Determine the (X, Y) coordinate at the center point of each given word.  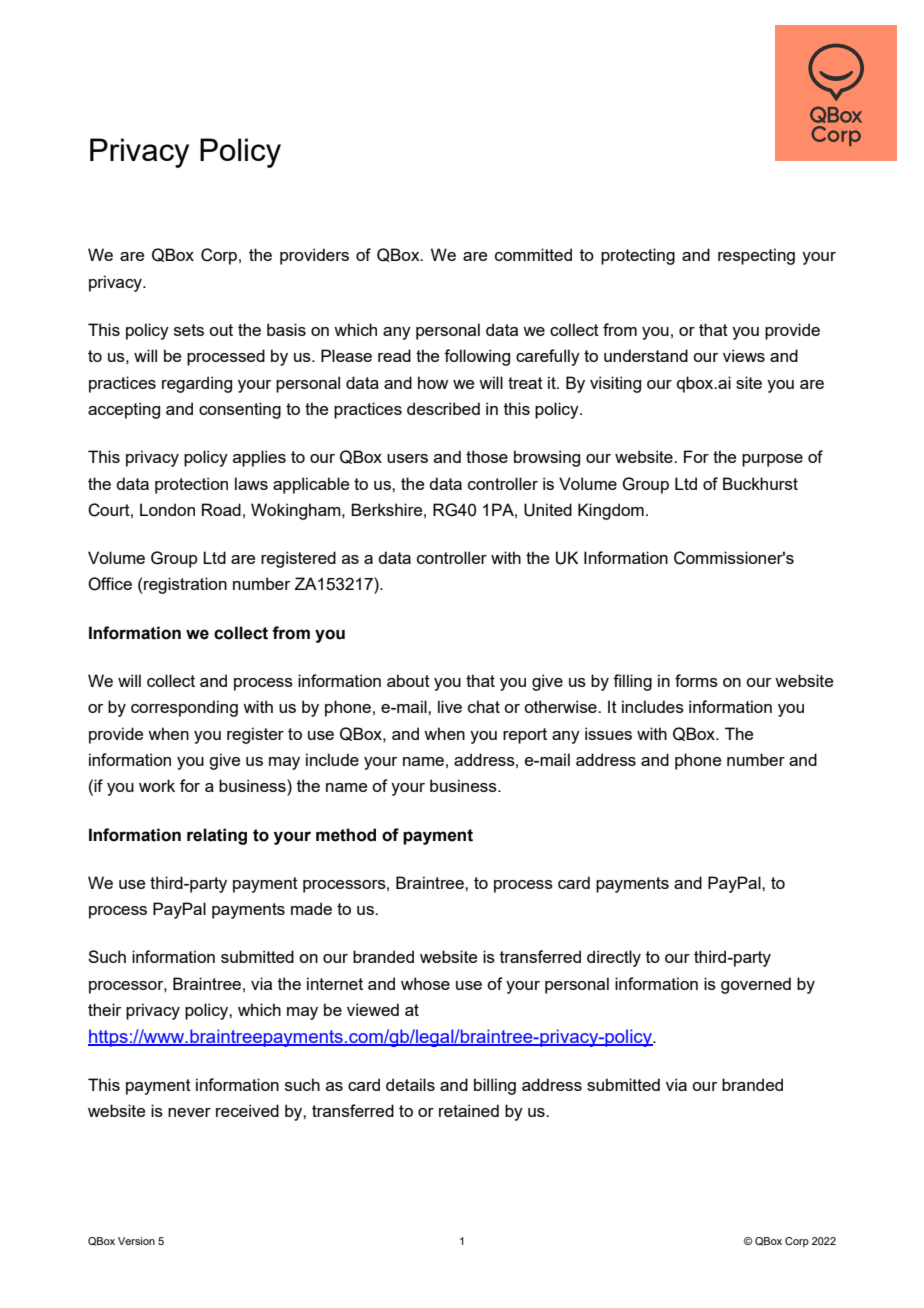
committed (533, 254)
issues (608, 733)
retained (469, 1110)
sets (189, 330)
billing (495, 1086)
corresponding (184, 708)
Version (136, 1241)
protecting (638, 256)
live (450, 706)
